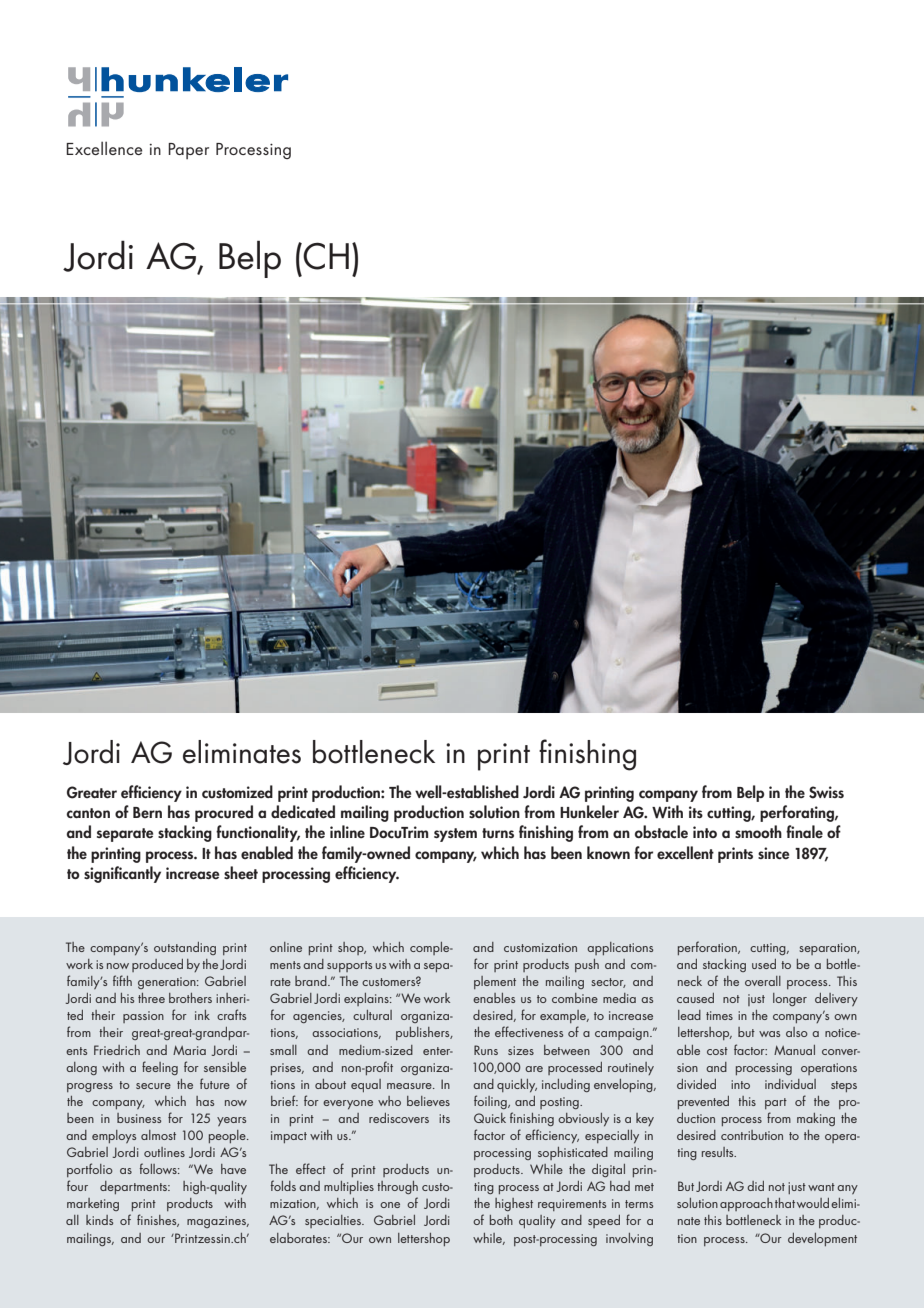 Image resolution: width=924 pixels, height=1308 pixels. What do you see at coordinates (185, 948) in the screenshot?
I see `outstanding` at bounding box center [185, 948].
